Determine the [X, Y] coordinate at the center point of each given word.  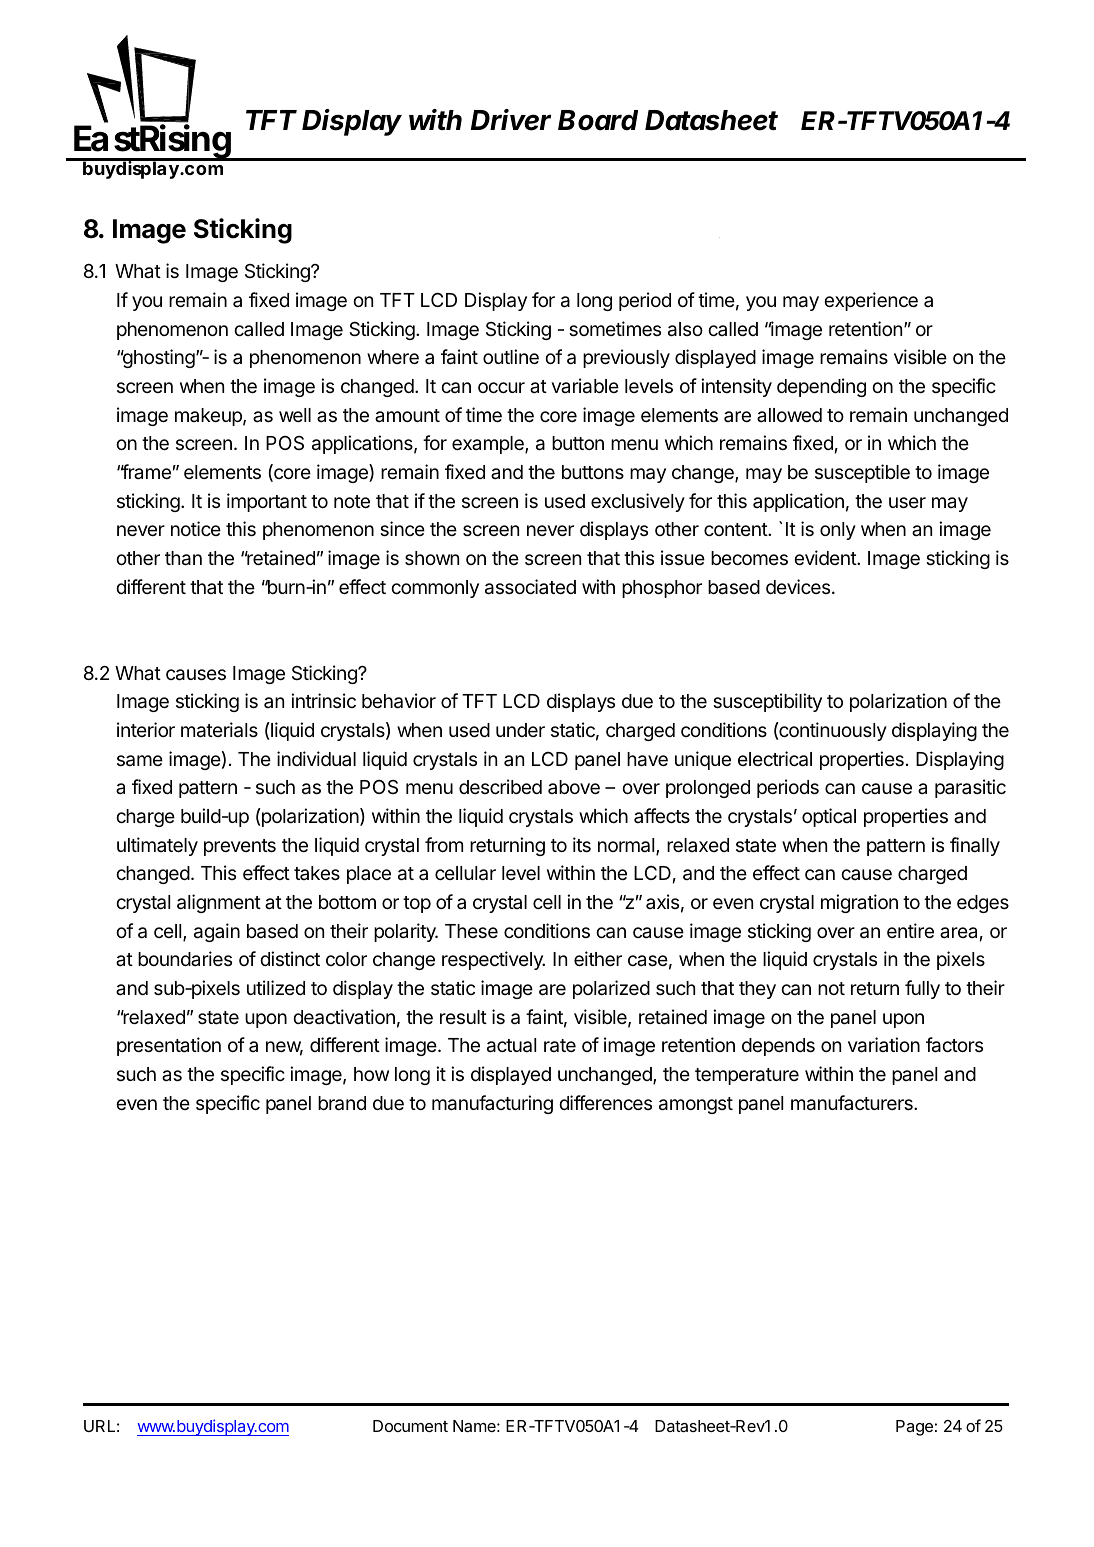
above [574, 787]
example [489, 445]
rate [560, 1046]
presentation [169, 1046]
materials [219, 730]
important [267, 502]
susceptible [862, 473]
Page [914, 1428]
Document [410, 1426]
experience [871, 301]
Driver [511, 120]
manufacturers [853, 1103]
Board [598, 120]
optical [829, 817]
